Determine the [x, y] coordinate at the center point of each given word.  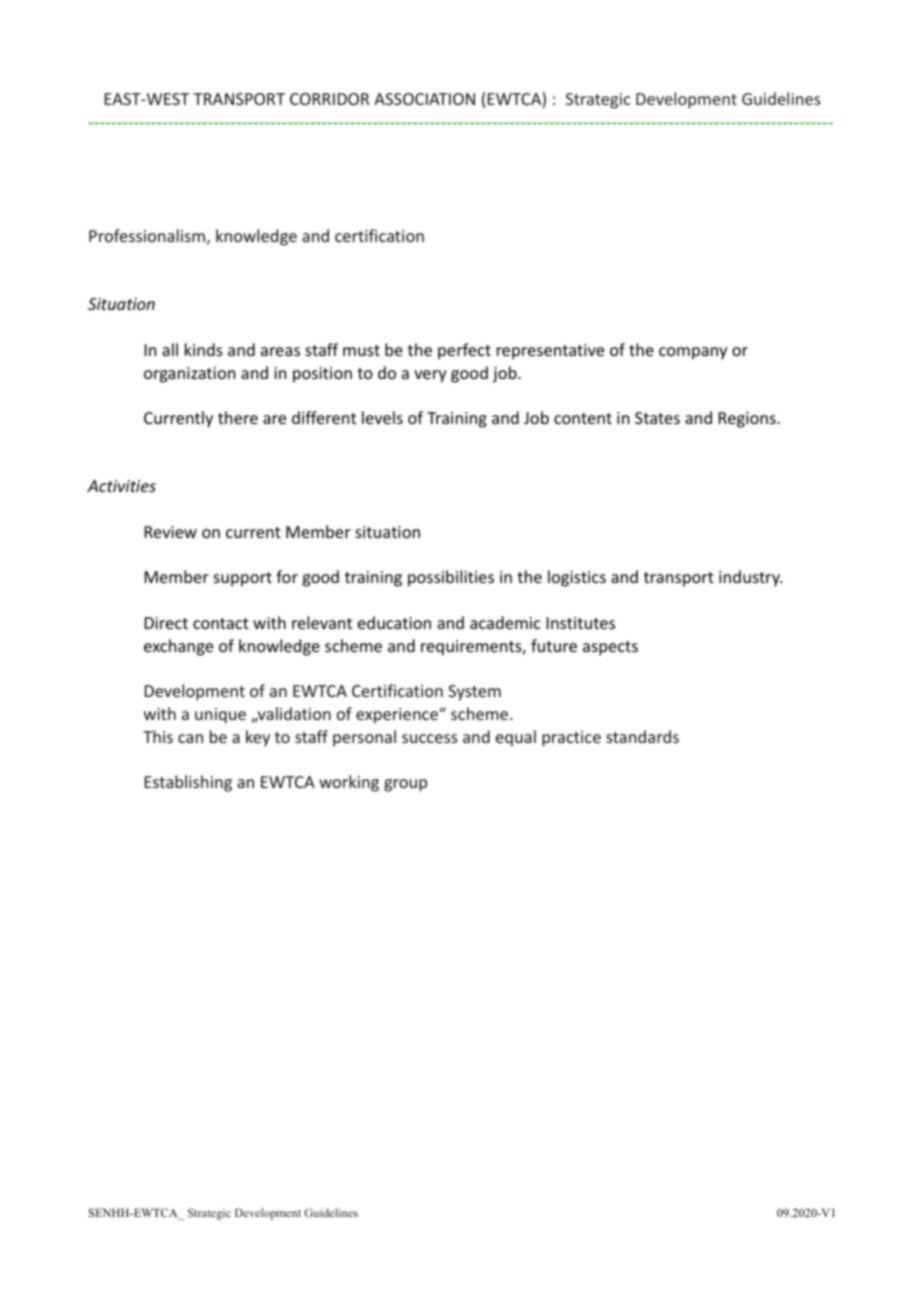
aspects [610, 648]
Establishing [188, 783]
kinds [204, 349]
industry [750, 578]
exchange [178, 647]
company [693, 353]
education [394, 622]
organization [189, 375]
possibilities [451, 578]
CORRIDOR [329, 99]
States [657, 418]
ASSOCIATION [424, 99]
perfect [464, 351]
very [430, 376]
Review [171, 532]
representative [550, 352]
